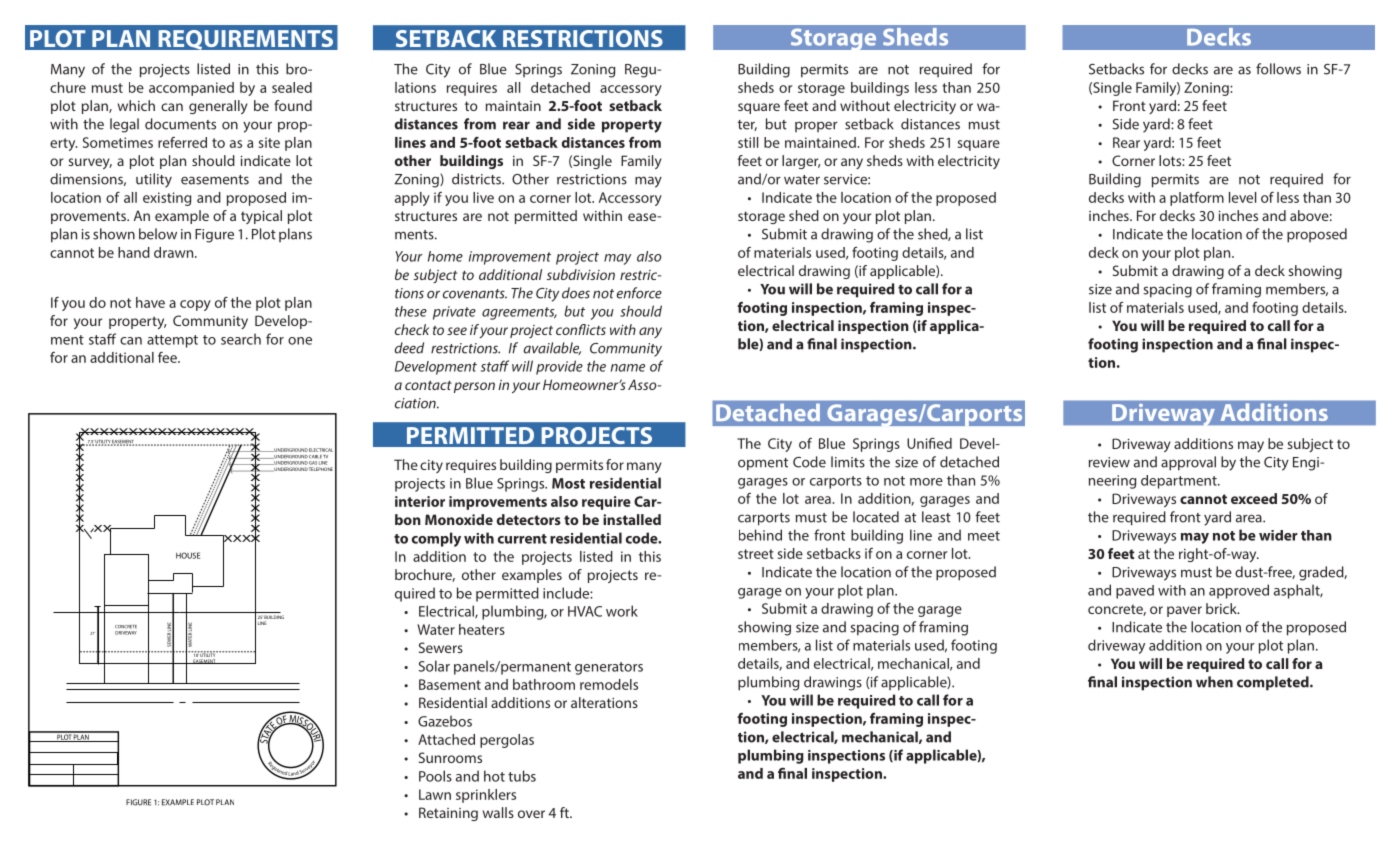  Describe the element at coordinates (292, 87) in the screenshot. I see `sealed` at that location.
